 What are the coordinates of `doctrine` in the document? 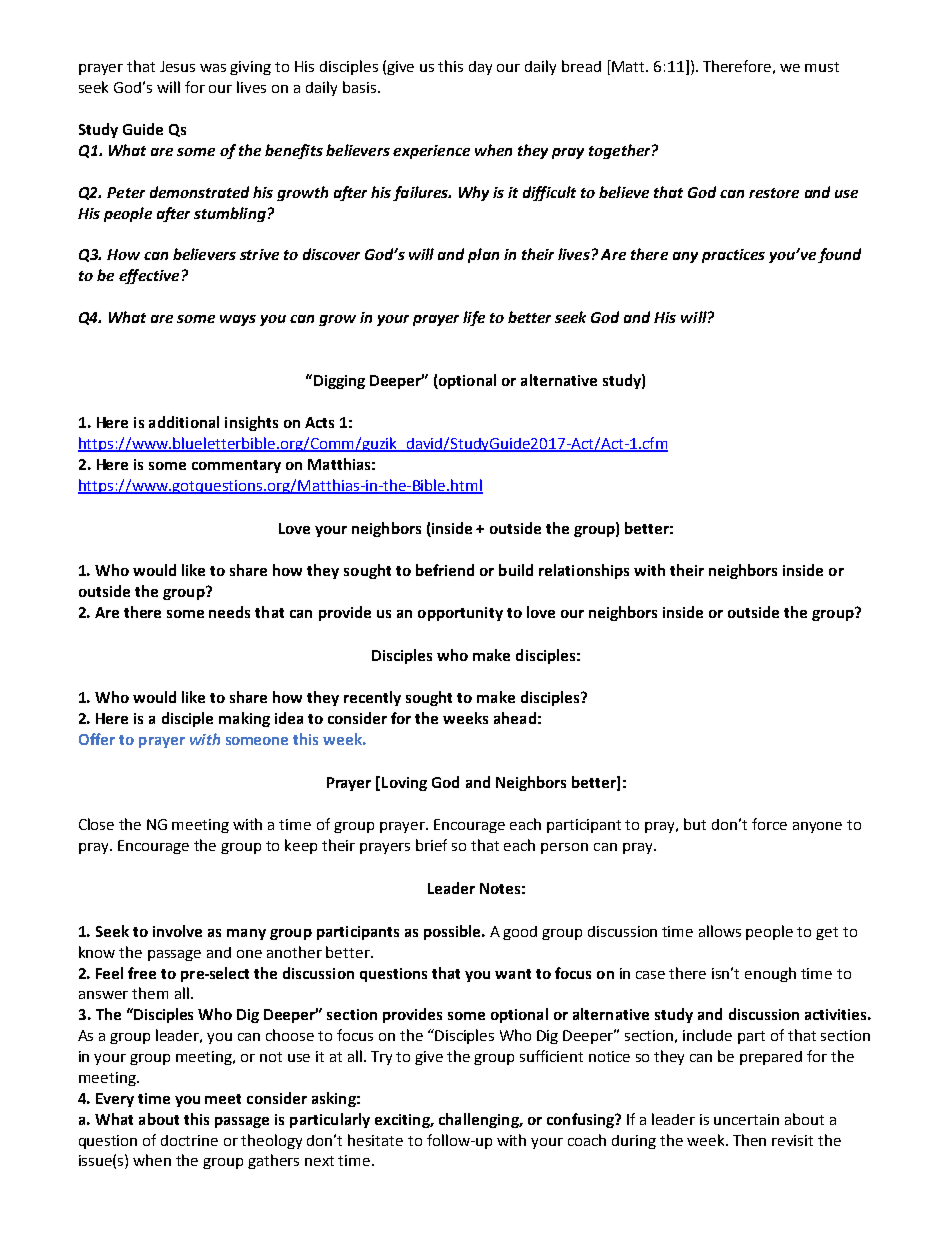 It's located at (189, 1140).
